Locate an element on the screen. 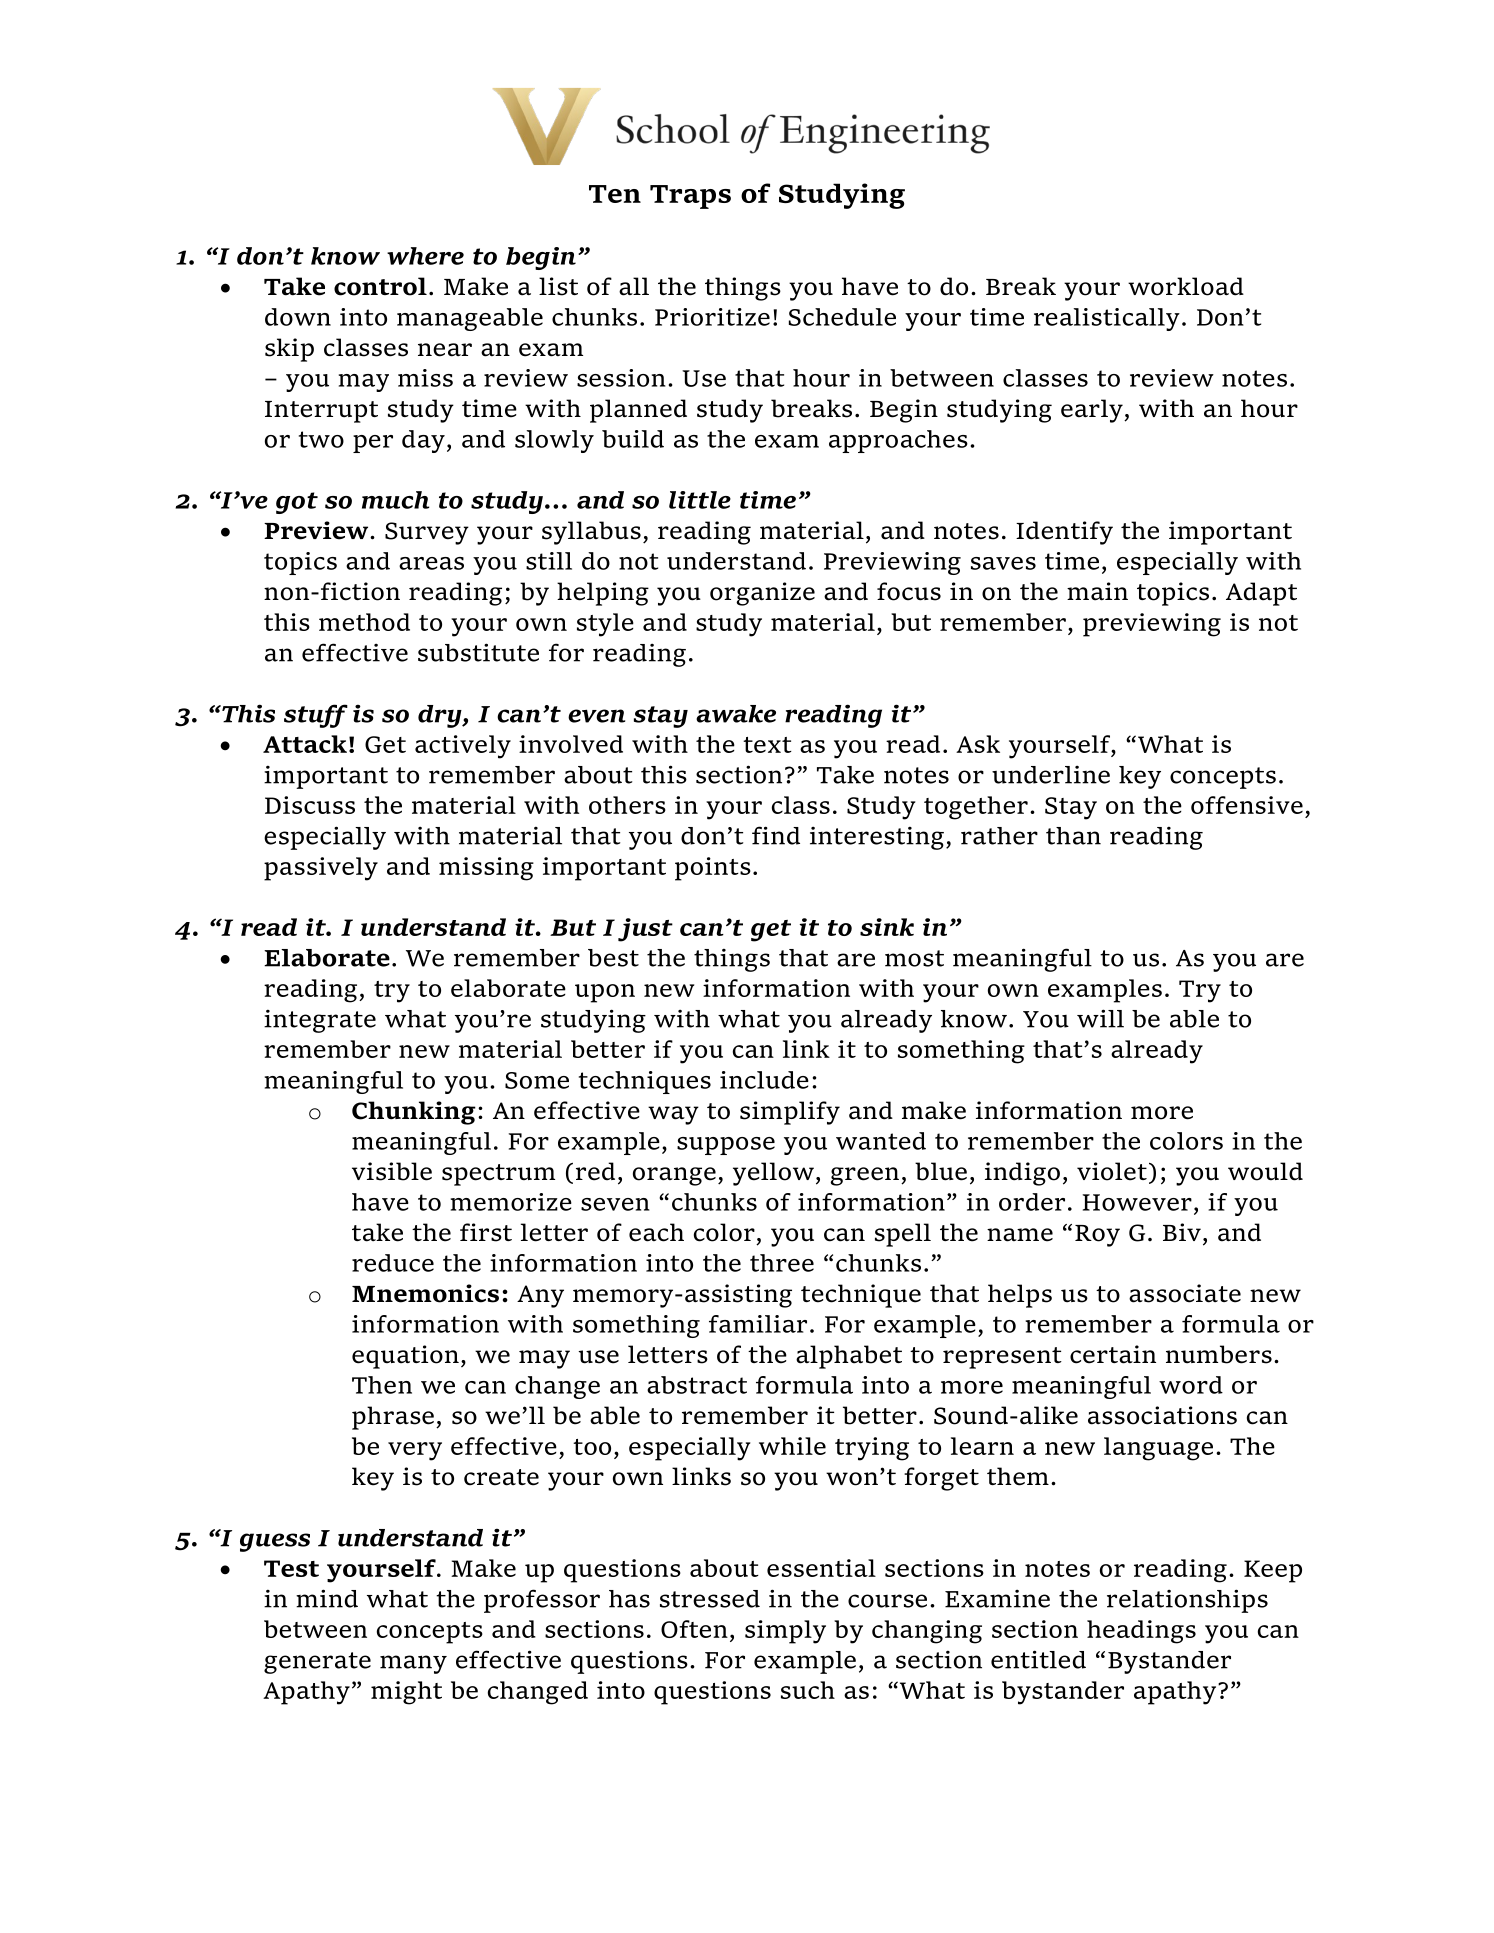  Traps is located at coordinates (690, 197).
